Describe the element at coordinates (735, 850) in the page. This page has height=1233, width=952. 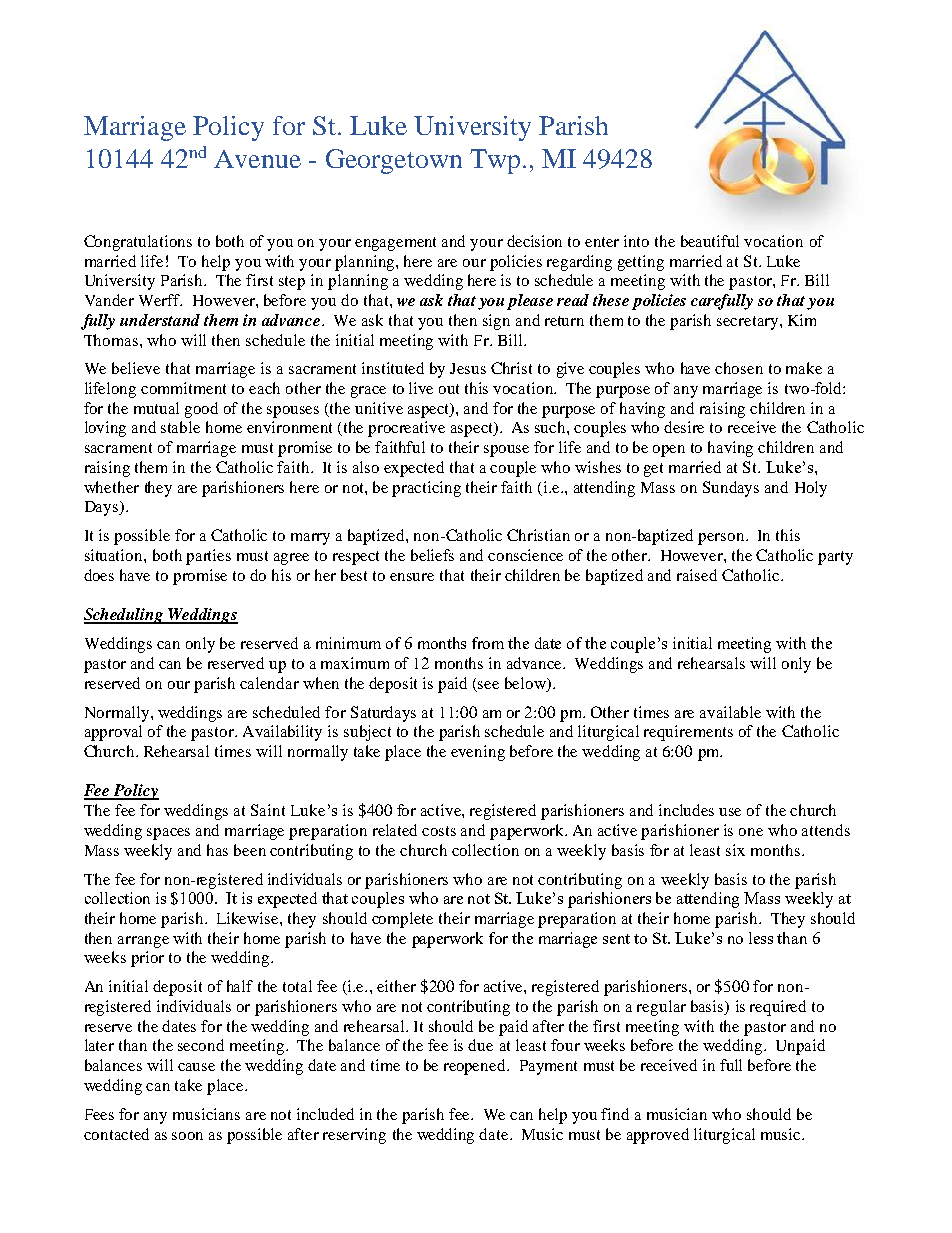
I see `six` at that location.
